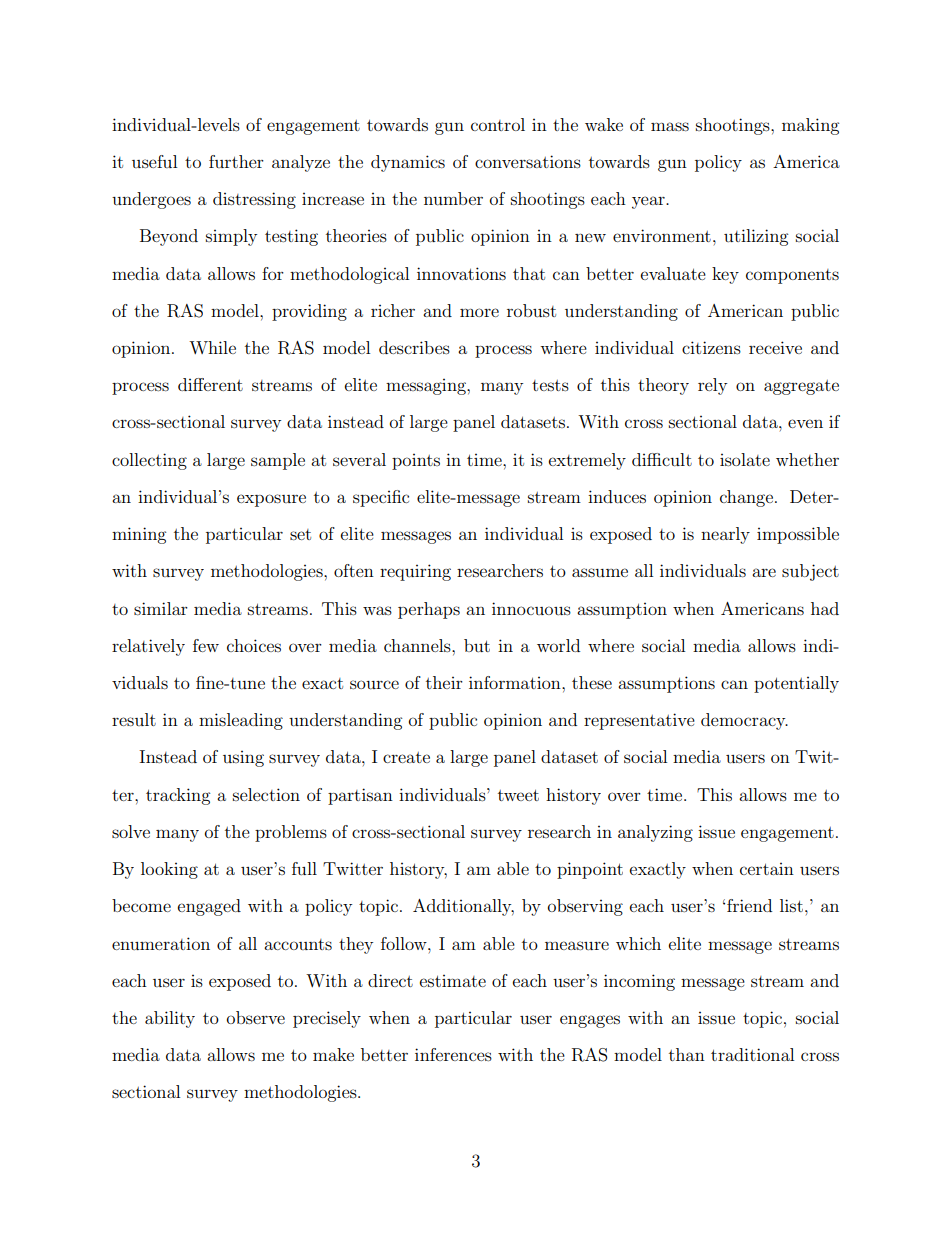 The image size is (952, 1233). I want to click on control, so click(498, 124).
